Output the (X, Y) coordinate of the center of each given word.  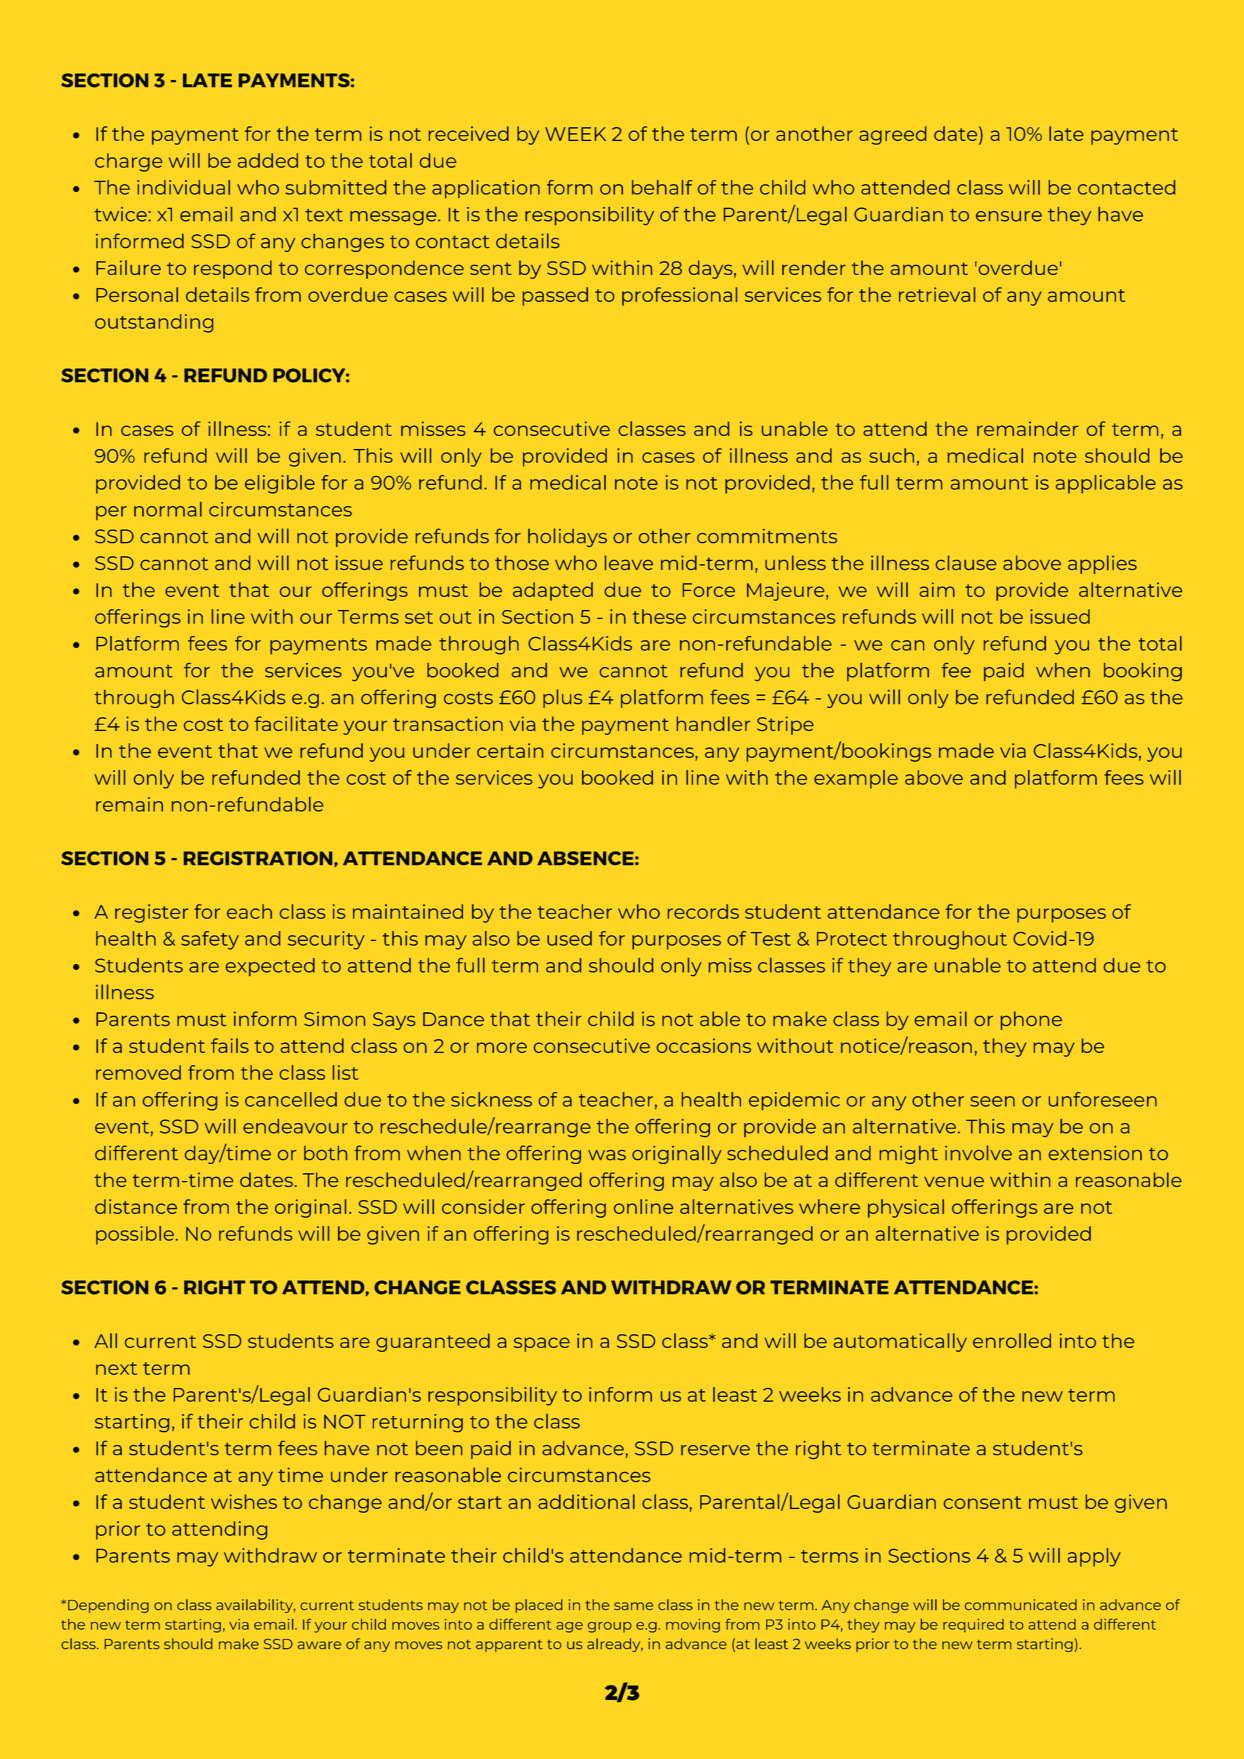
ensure (1009, 216)
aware (319, 1645)
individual (183, 187)
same (633, 1606)
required (973, 1626)
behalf (662, 187)
